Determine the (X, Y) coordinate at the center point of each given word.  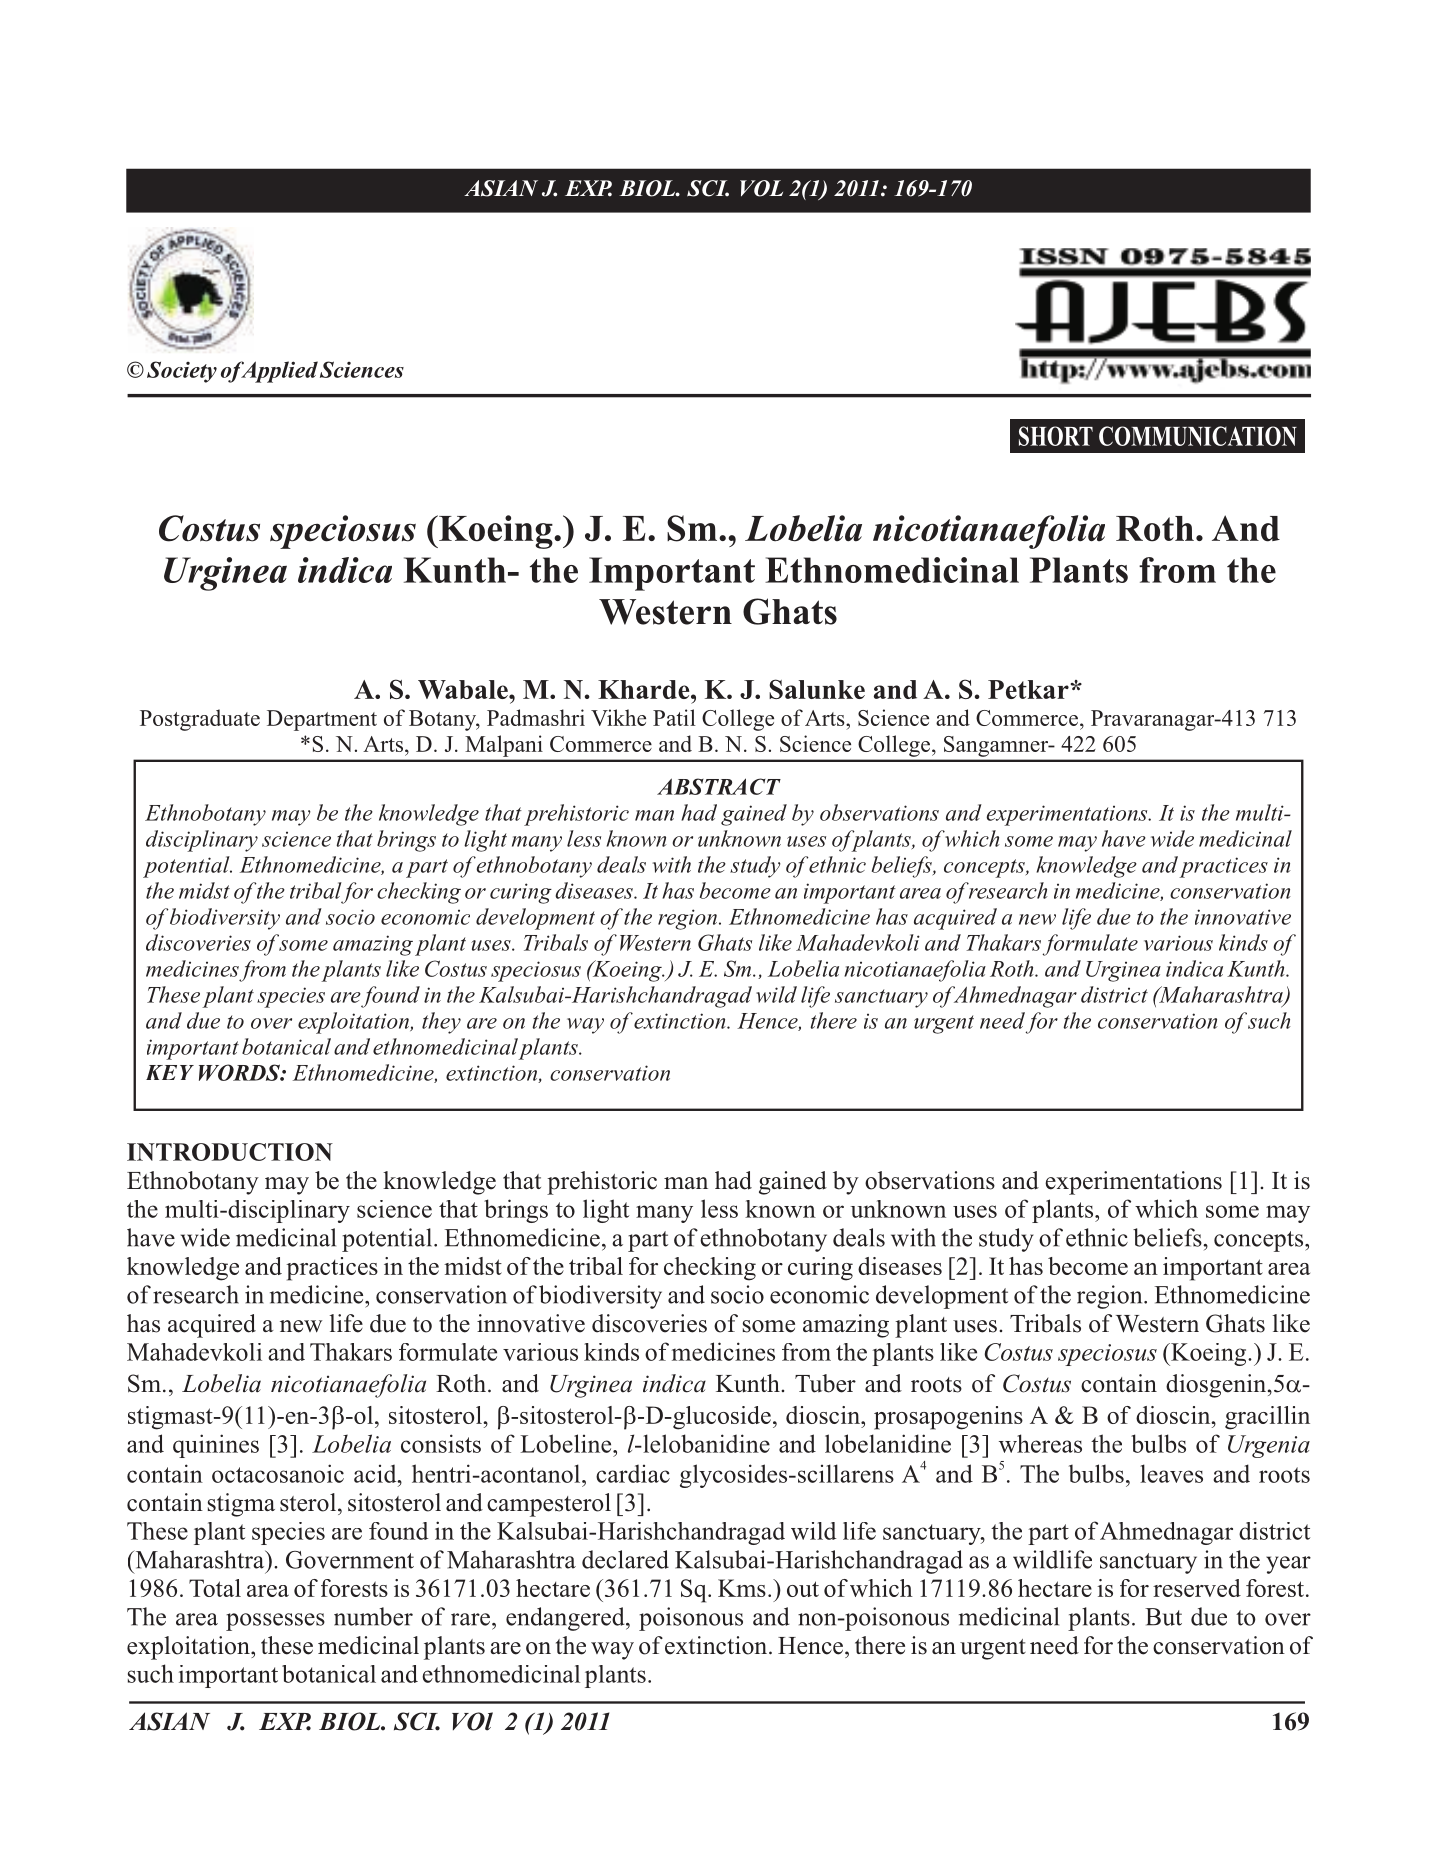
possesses (275, 1622)
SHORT (1056, 436)
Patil (674, 717)
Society (182, 372)
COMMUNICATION (1198, 436)
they (441, 1023)
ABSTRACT (719, 786)
